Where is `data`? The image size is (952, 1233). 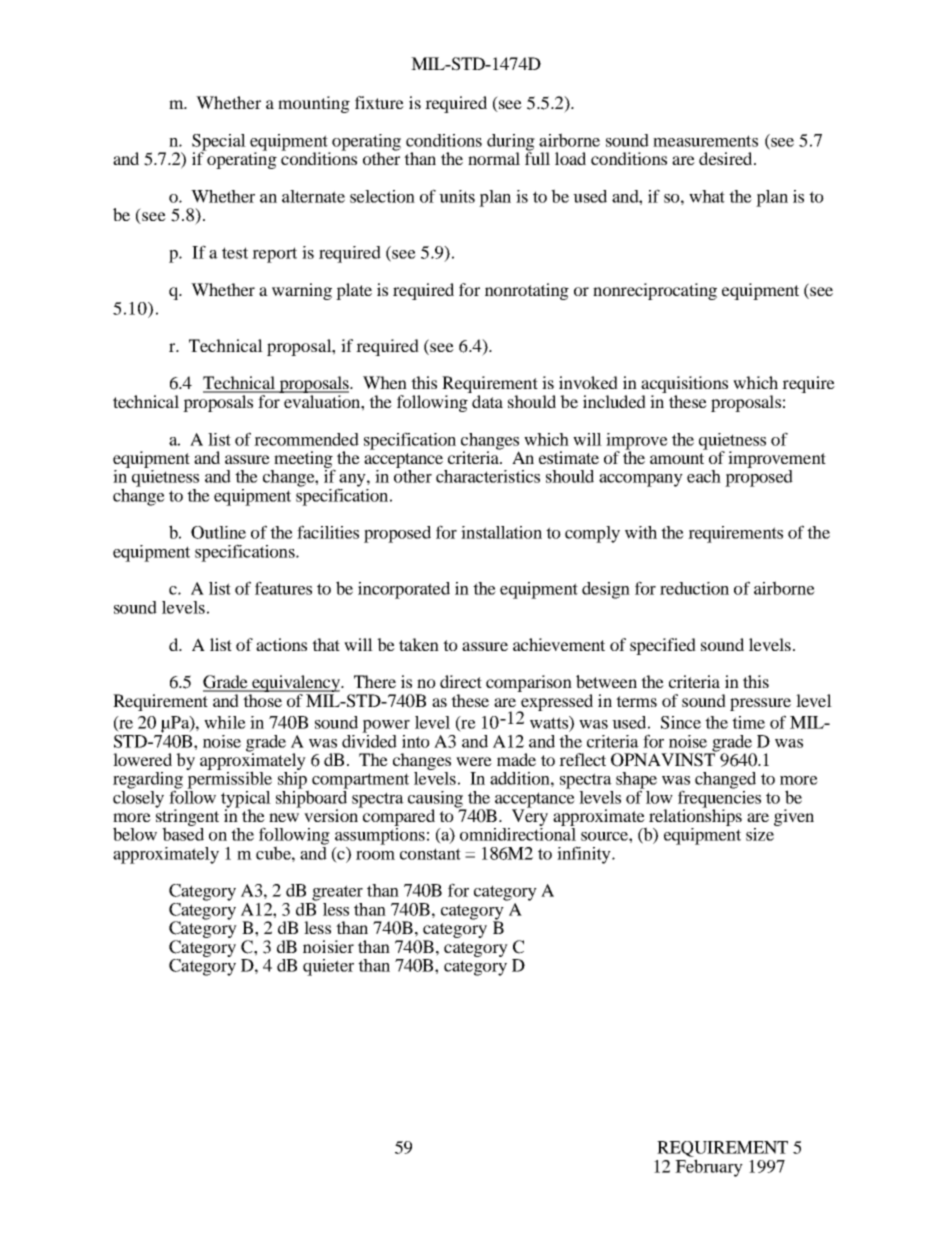 data is located at coordinates (487, 401).
